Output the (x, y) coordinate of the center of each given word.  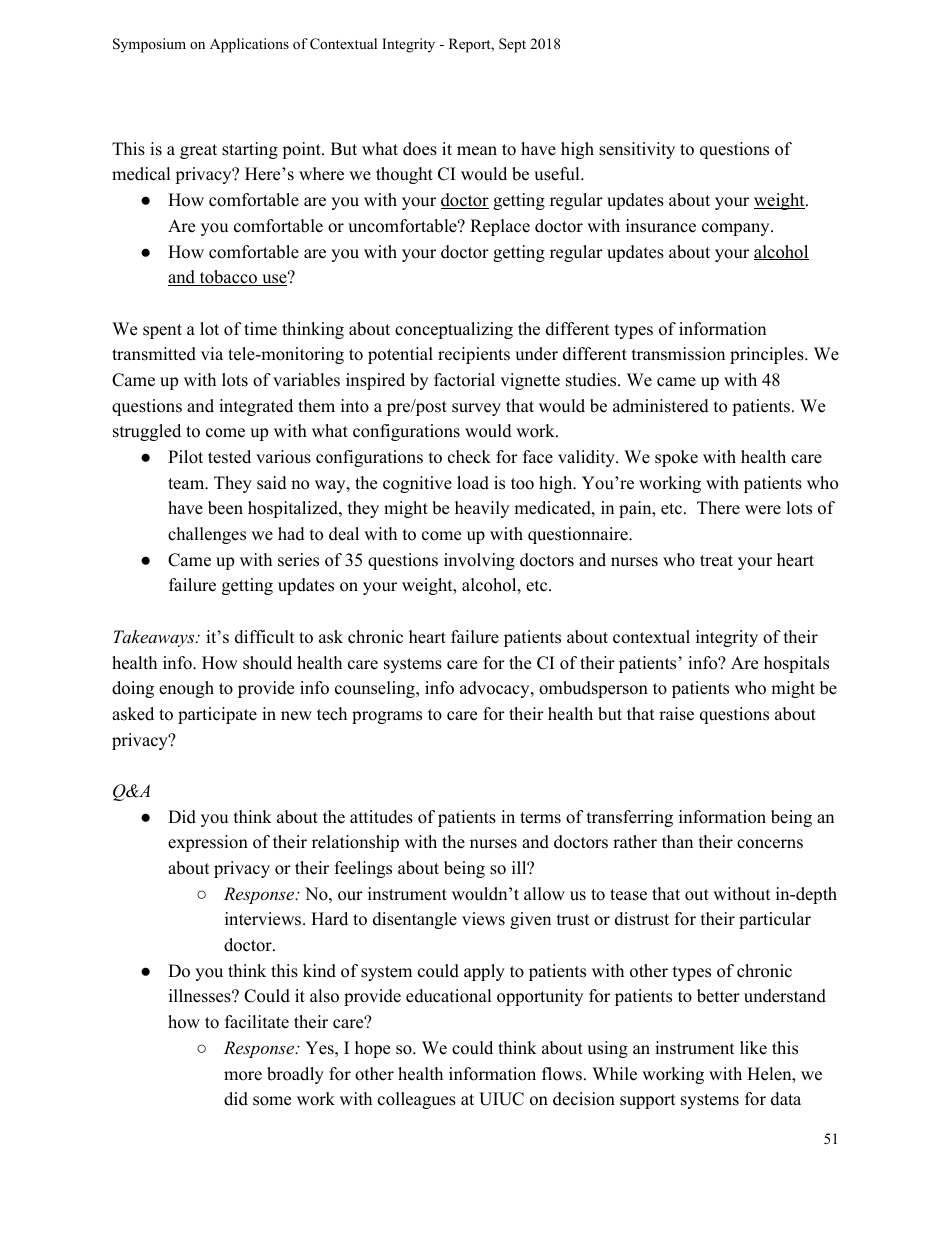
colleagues (417, 1100)
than (677, 841)
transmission (678, 354)
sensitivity (637, 150)
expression (208, 843)
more (243, 1076)
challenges (207, 535)
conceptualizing (454, 330)
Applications (249, 45)
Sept (512, 45)
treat (716, 561)
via (212, 353)
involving (479, 561)
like (753, 1048)
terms (540, 818)
